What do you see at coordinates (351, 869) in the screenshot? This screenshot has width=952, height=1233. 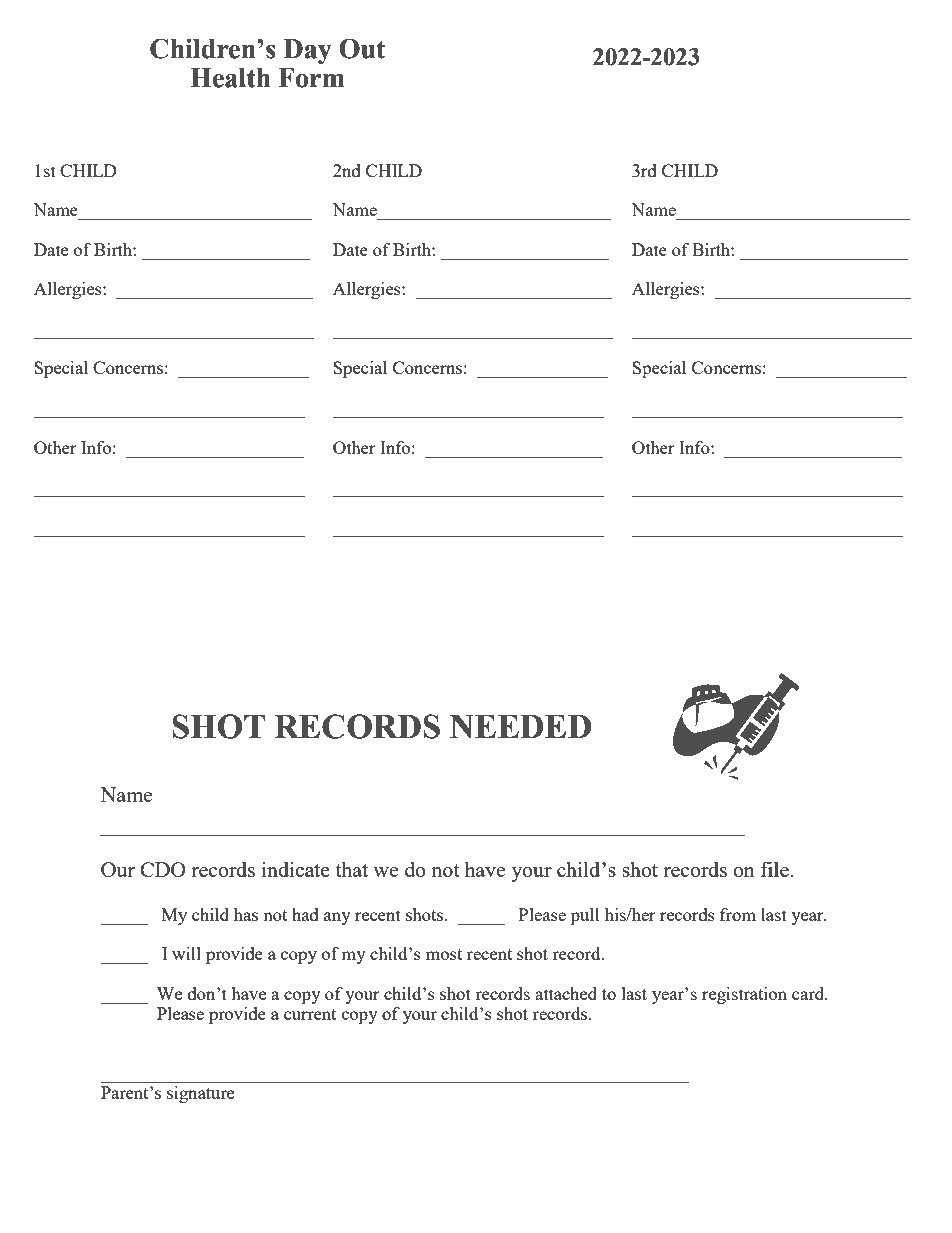 I see `that` at bounding box center [351, 869].
